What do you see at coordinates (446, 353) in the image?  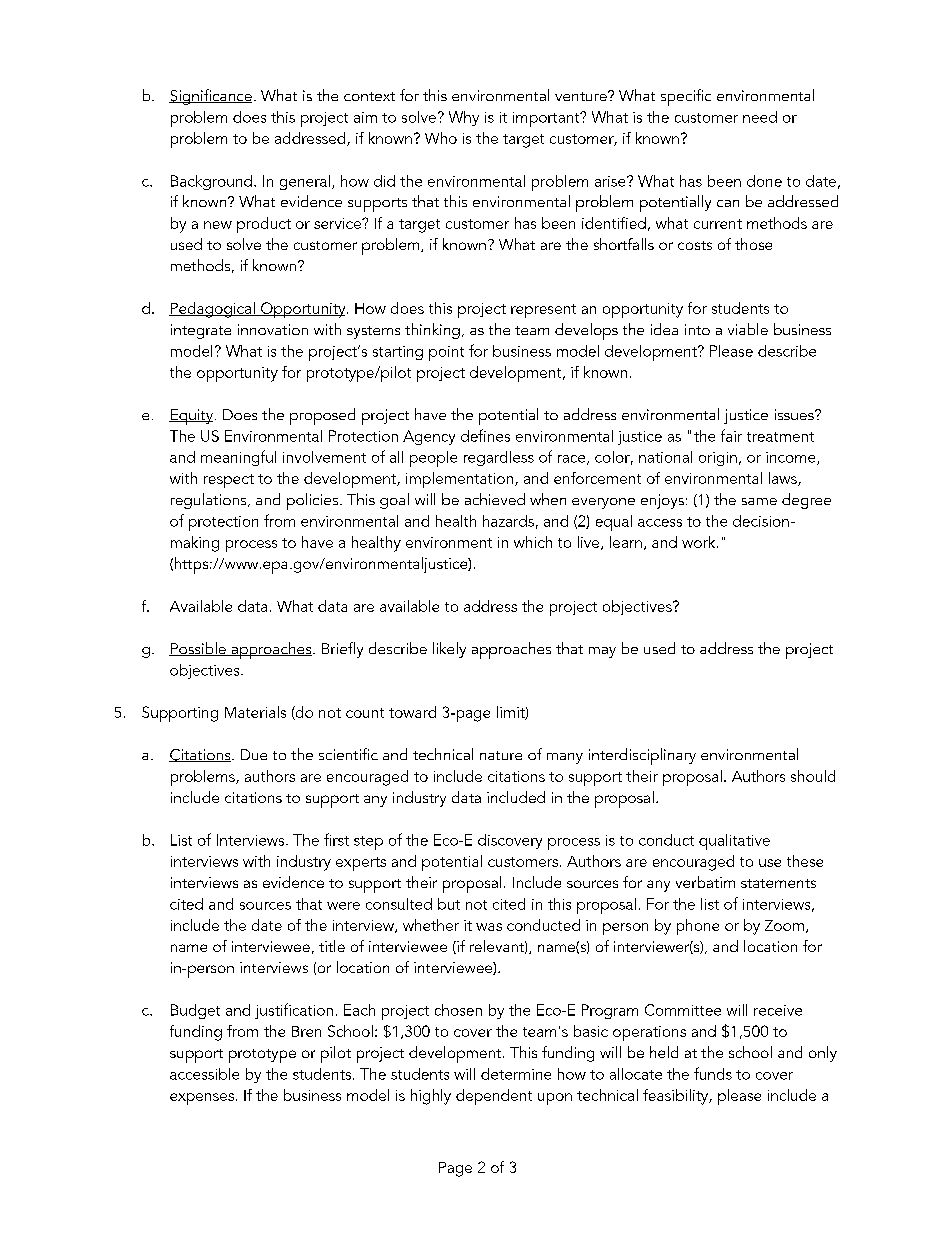 I see `point` at bounding box center [446, 353].
